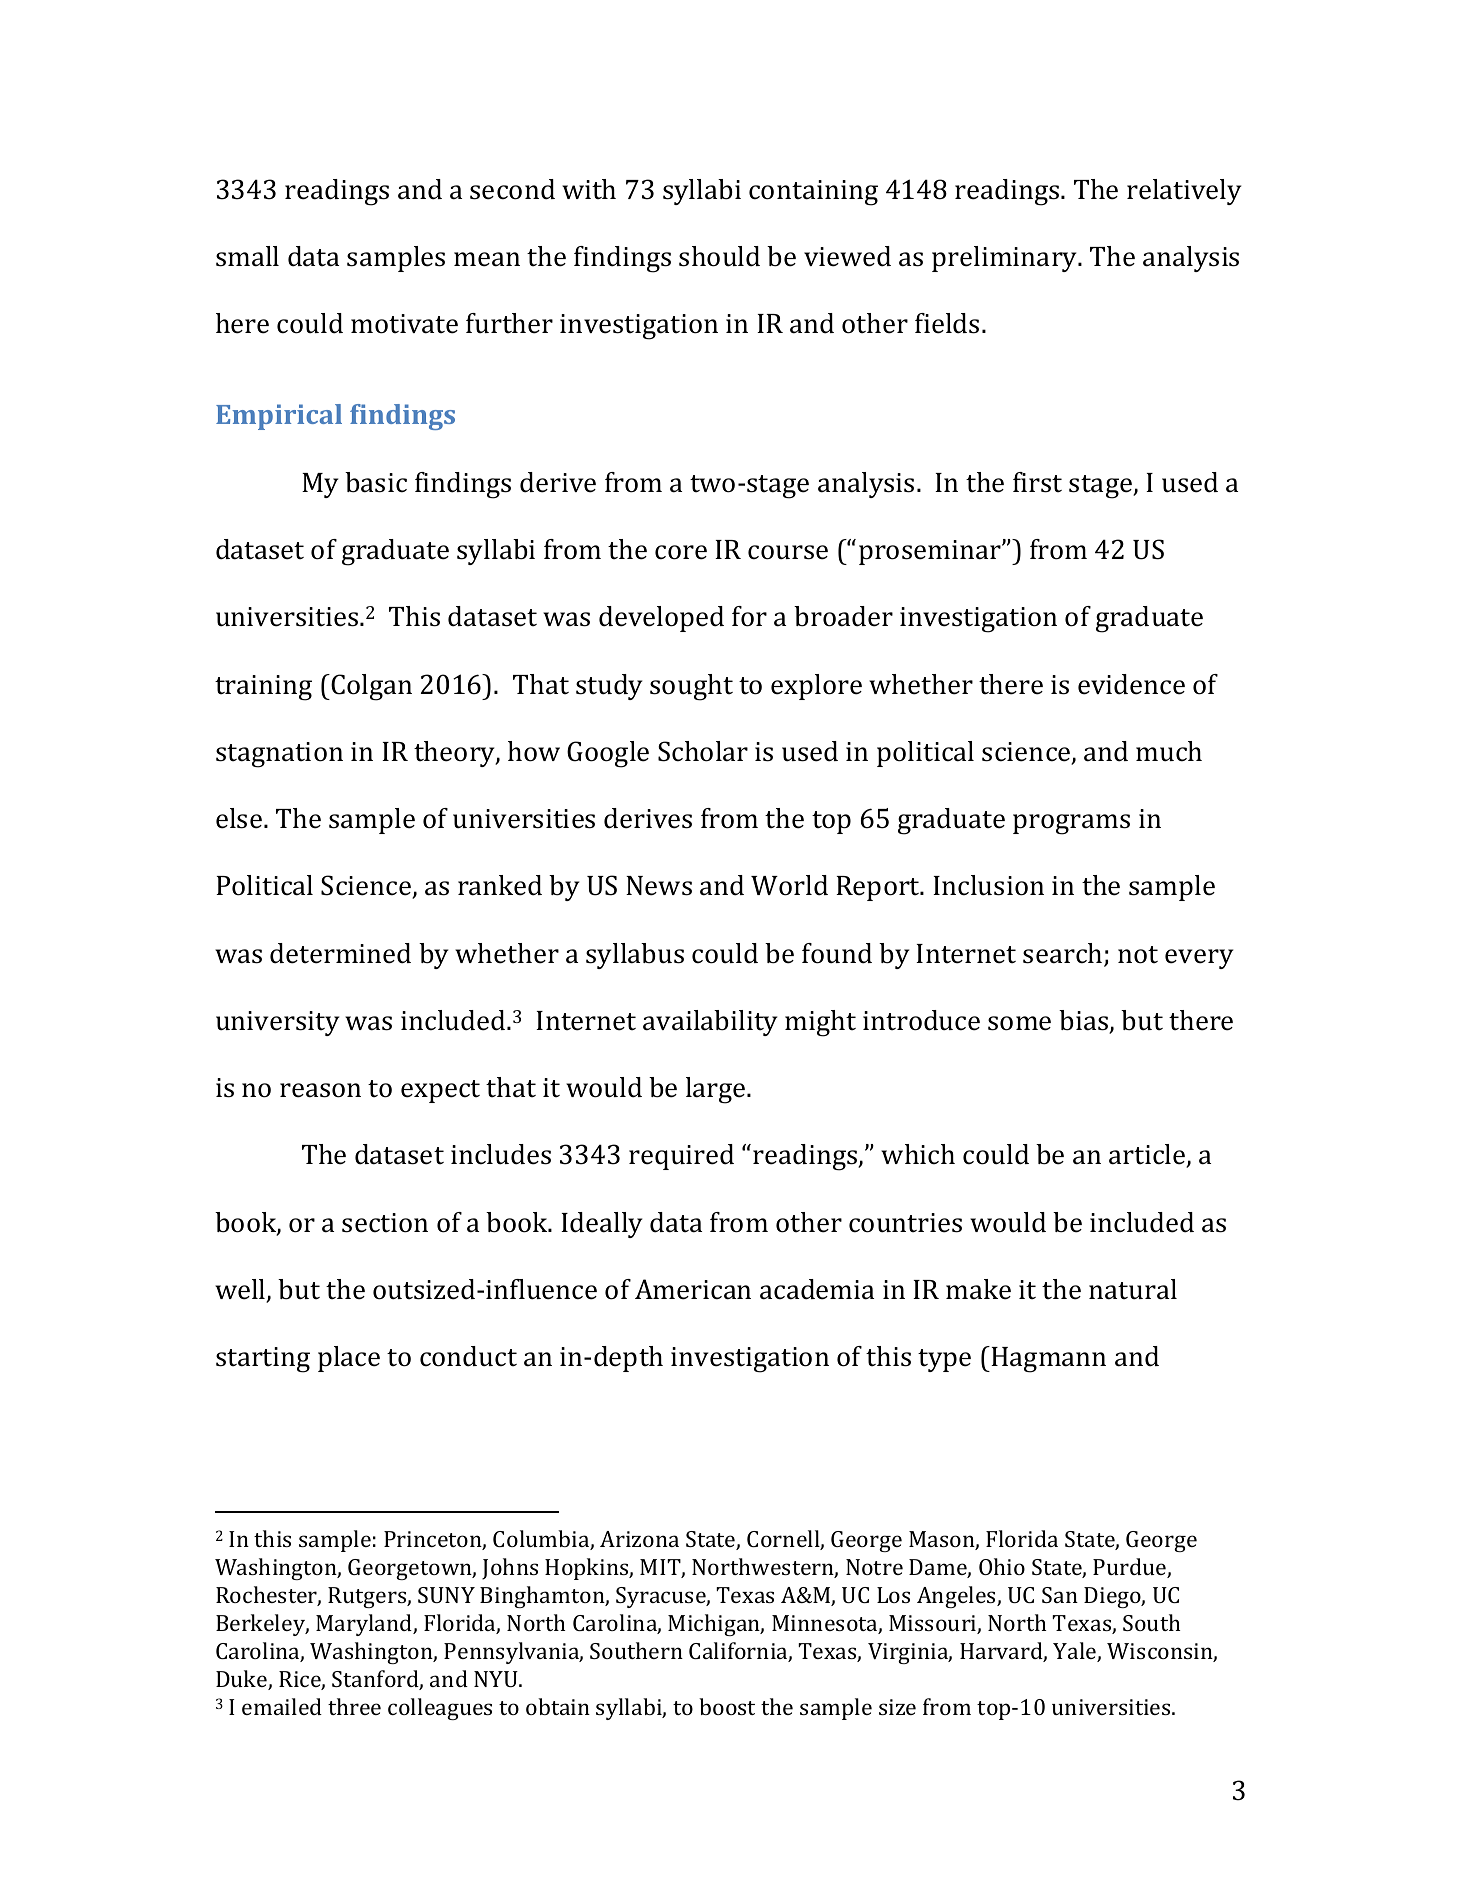 Image resolution: width=1462 pixels, height=1893 pixels. What do you see at coordinates (719, 256) in the image?
I see `should` at bounding box center [719, 256].
